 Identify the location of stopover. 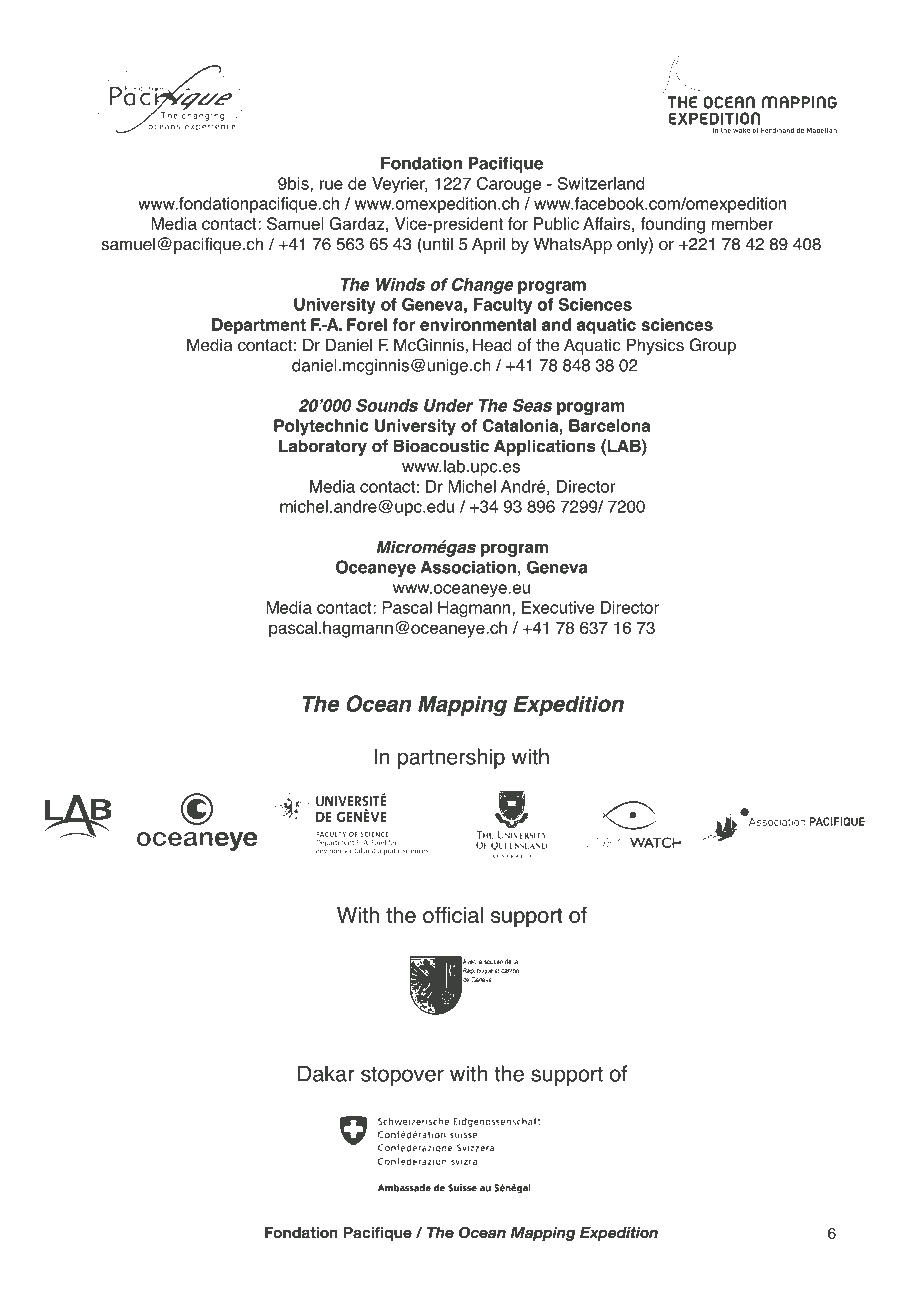
(402, 1076).
